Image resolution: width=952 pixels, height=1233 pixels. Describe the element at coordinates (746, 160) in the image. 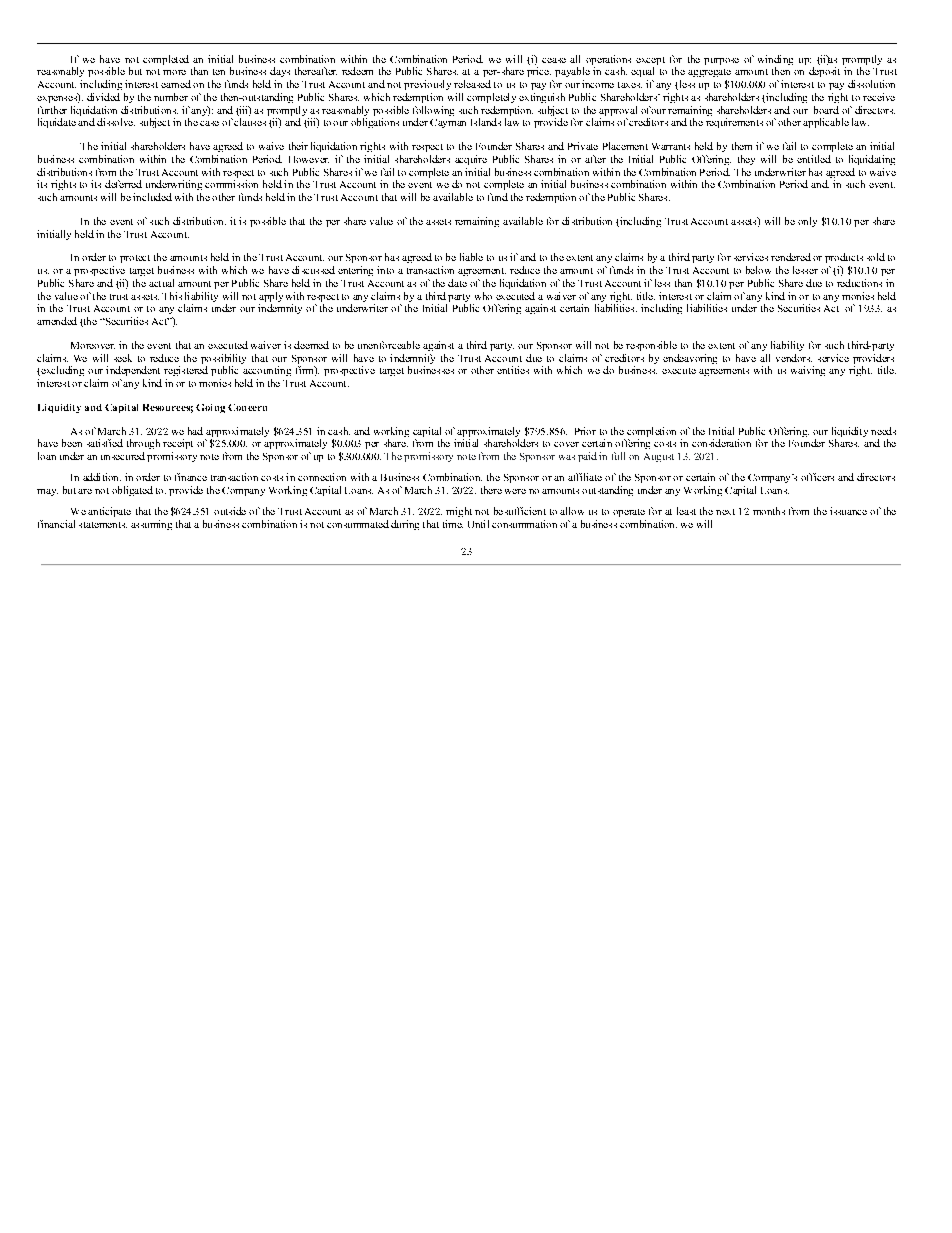

I see `they` at that location.
